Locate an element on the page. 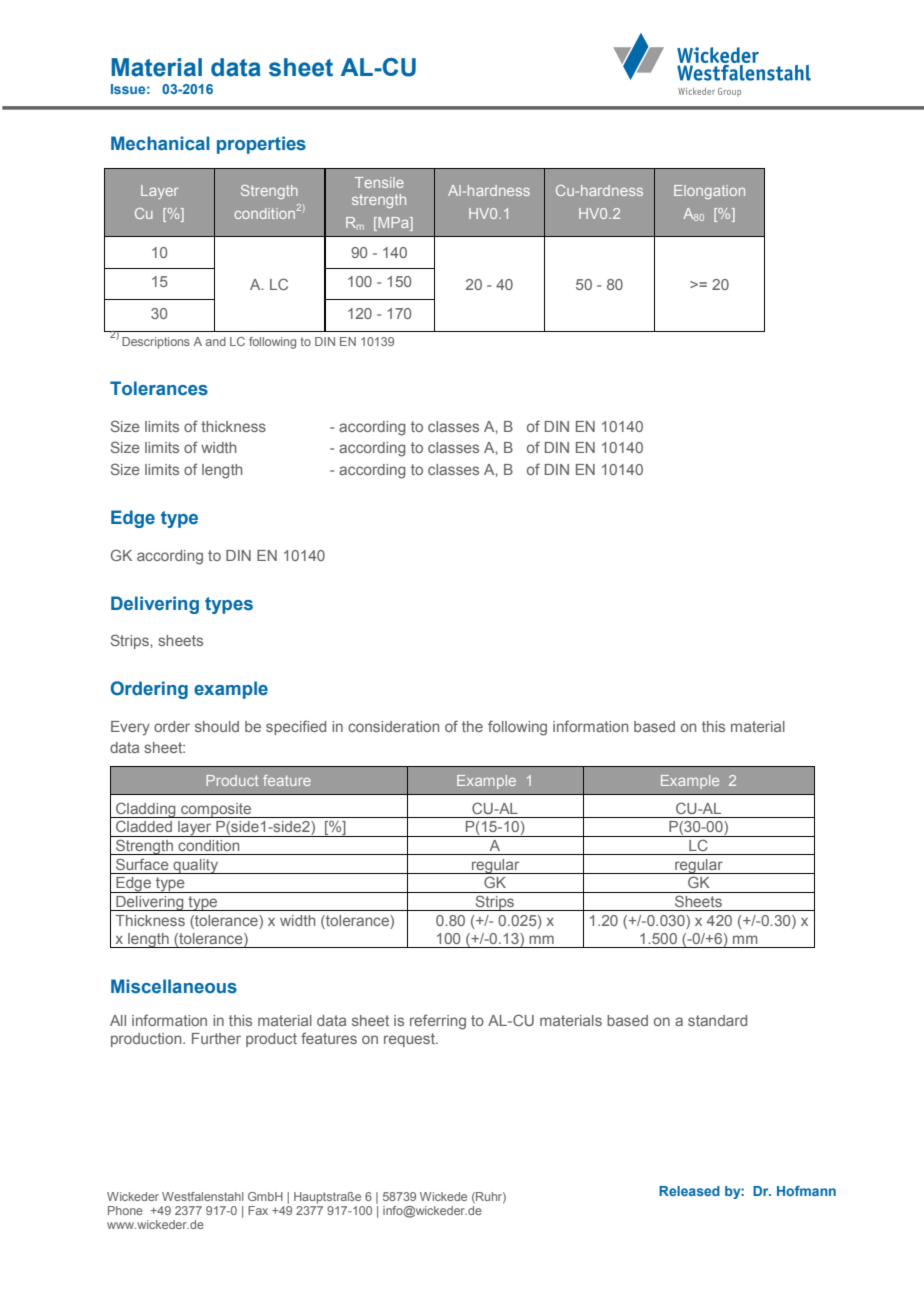  Fax is located at coordinates (258, 1210).
